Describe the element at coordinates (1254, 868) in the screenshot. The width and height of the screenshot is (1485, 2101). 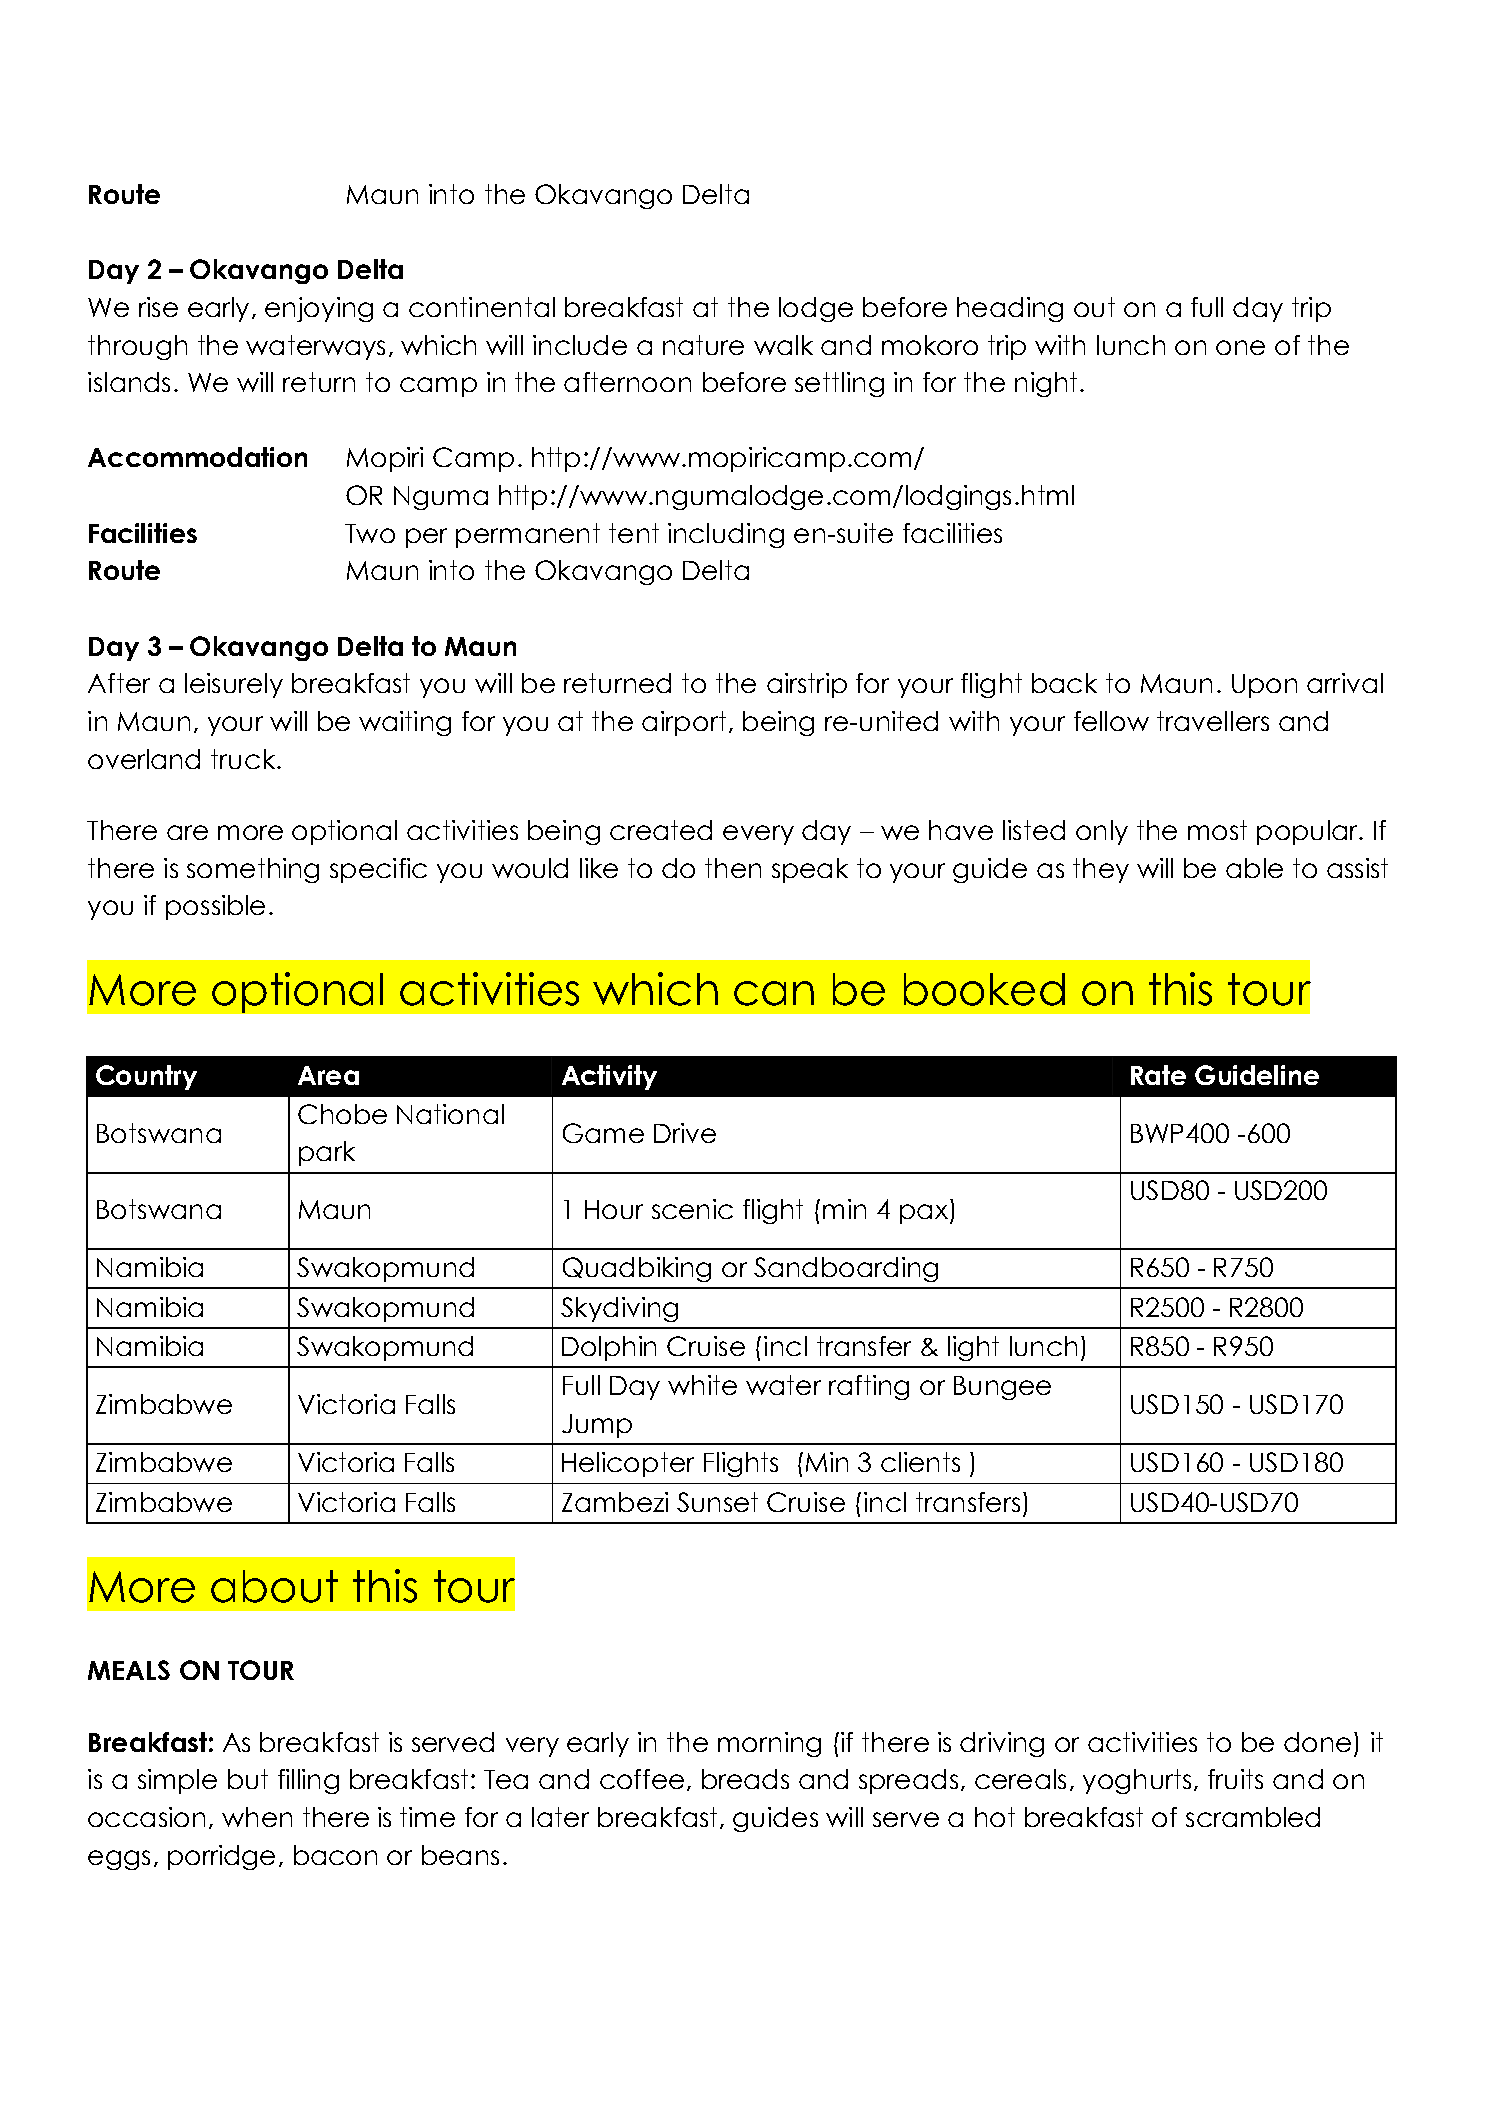
I see `able` at that location.
